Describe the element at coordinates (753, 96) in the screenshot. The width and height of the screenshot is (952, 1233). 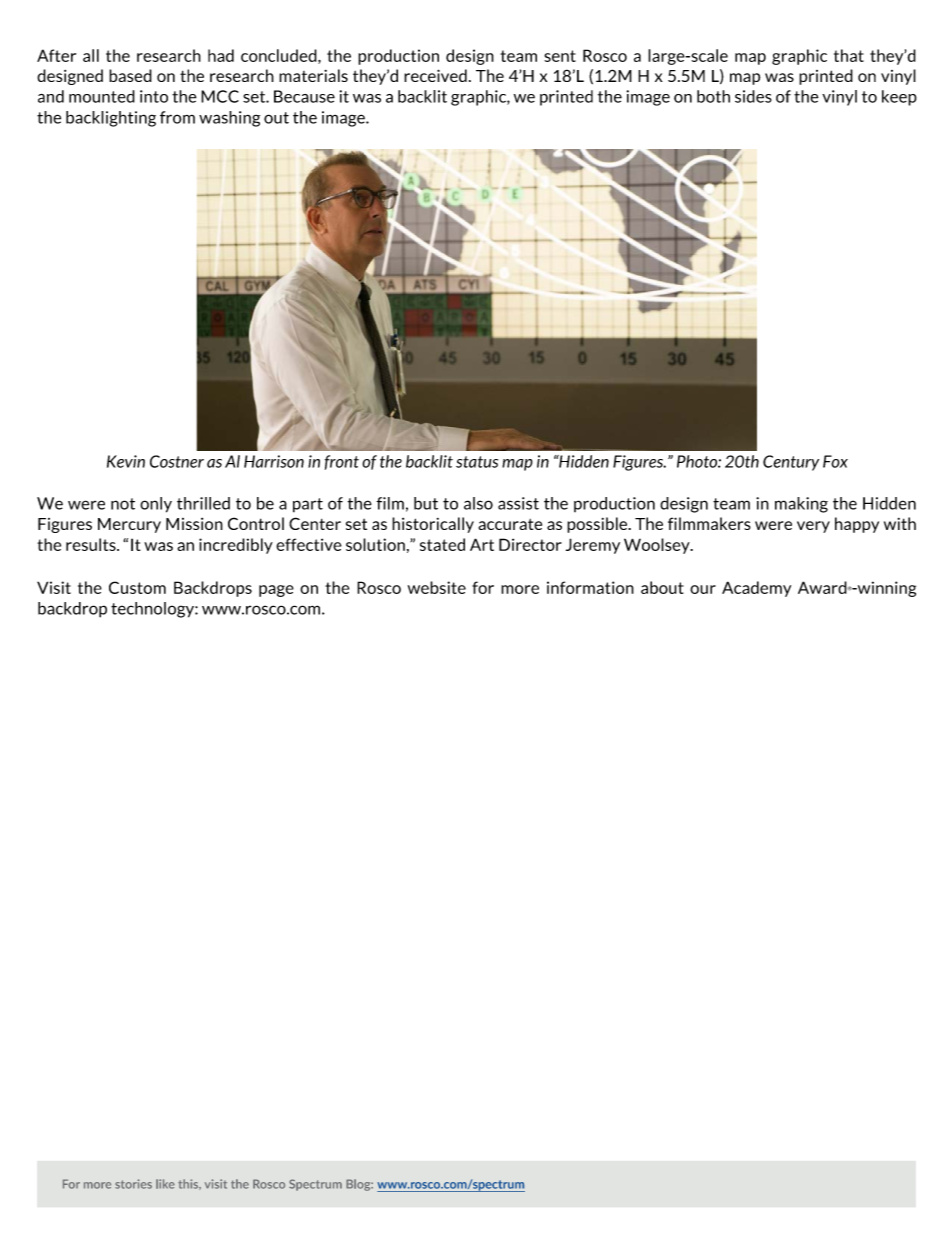
I see `sides` at that location.
